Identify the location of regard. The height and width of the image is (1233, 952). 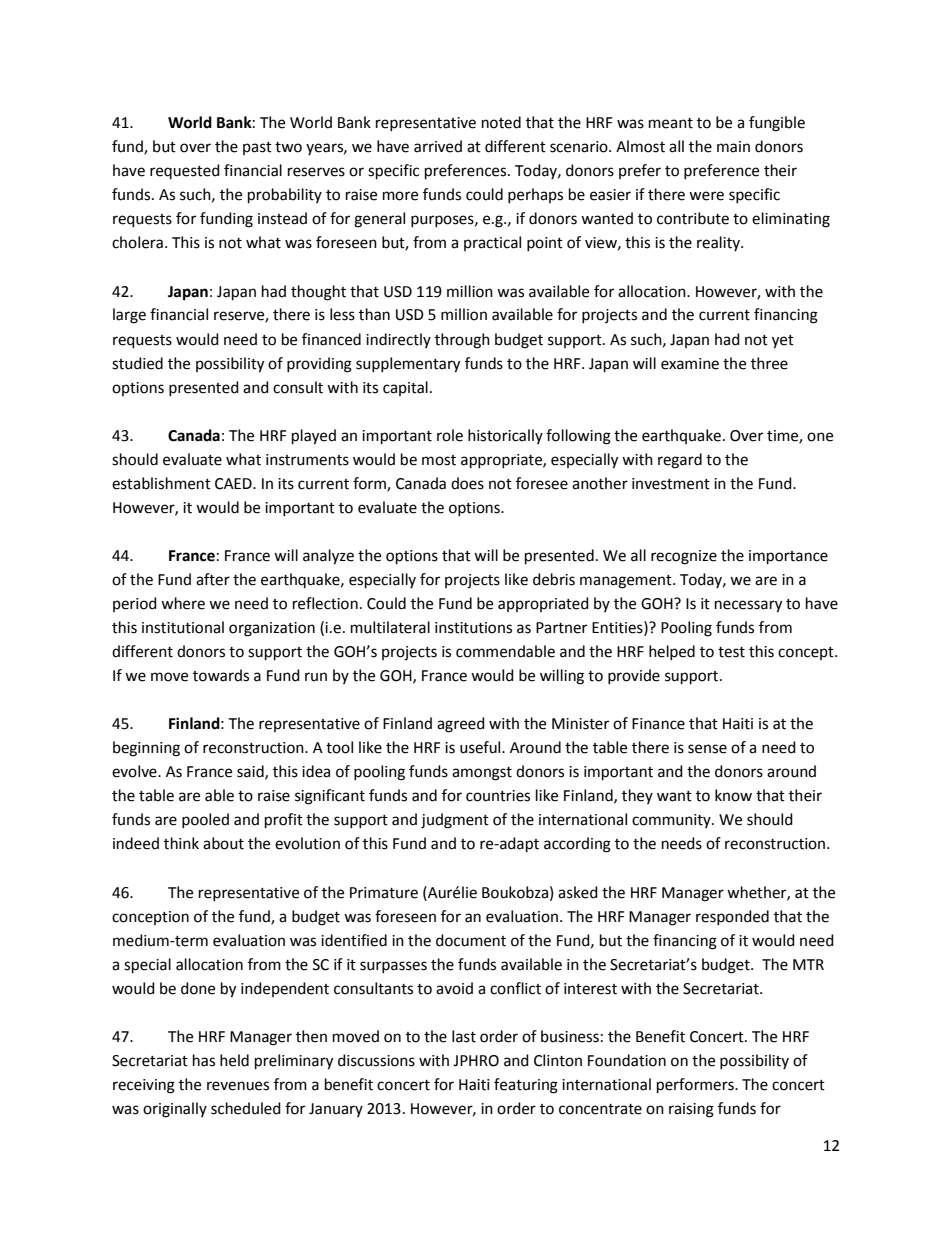
(680, 461).
